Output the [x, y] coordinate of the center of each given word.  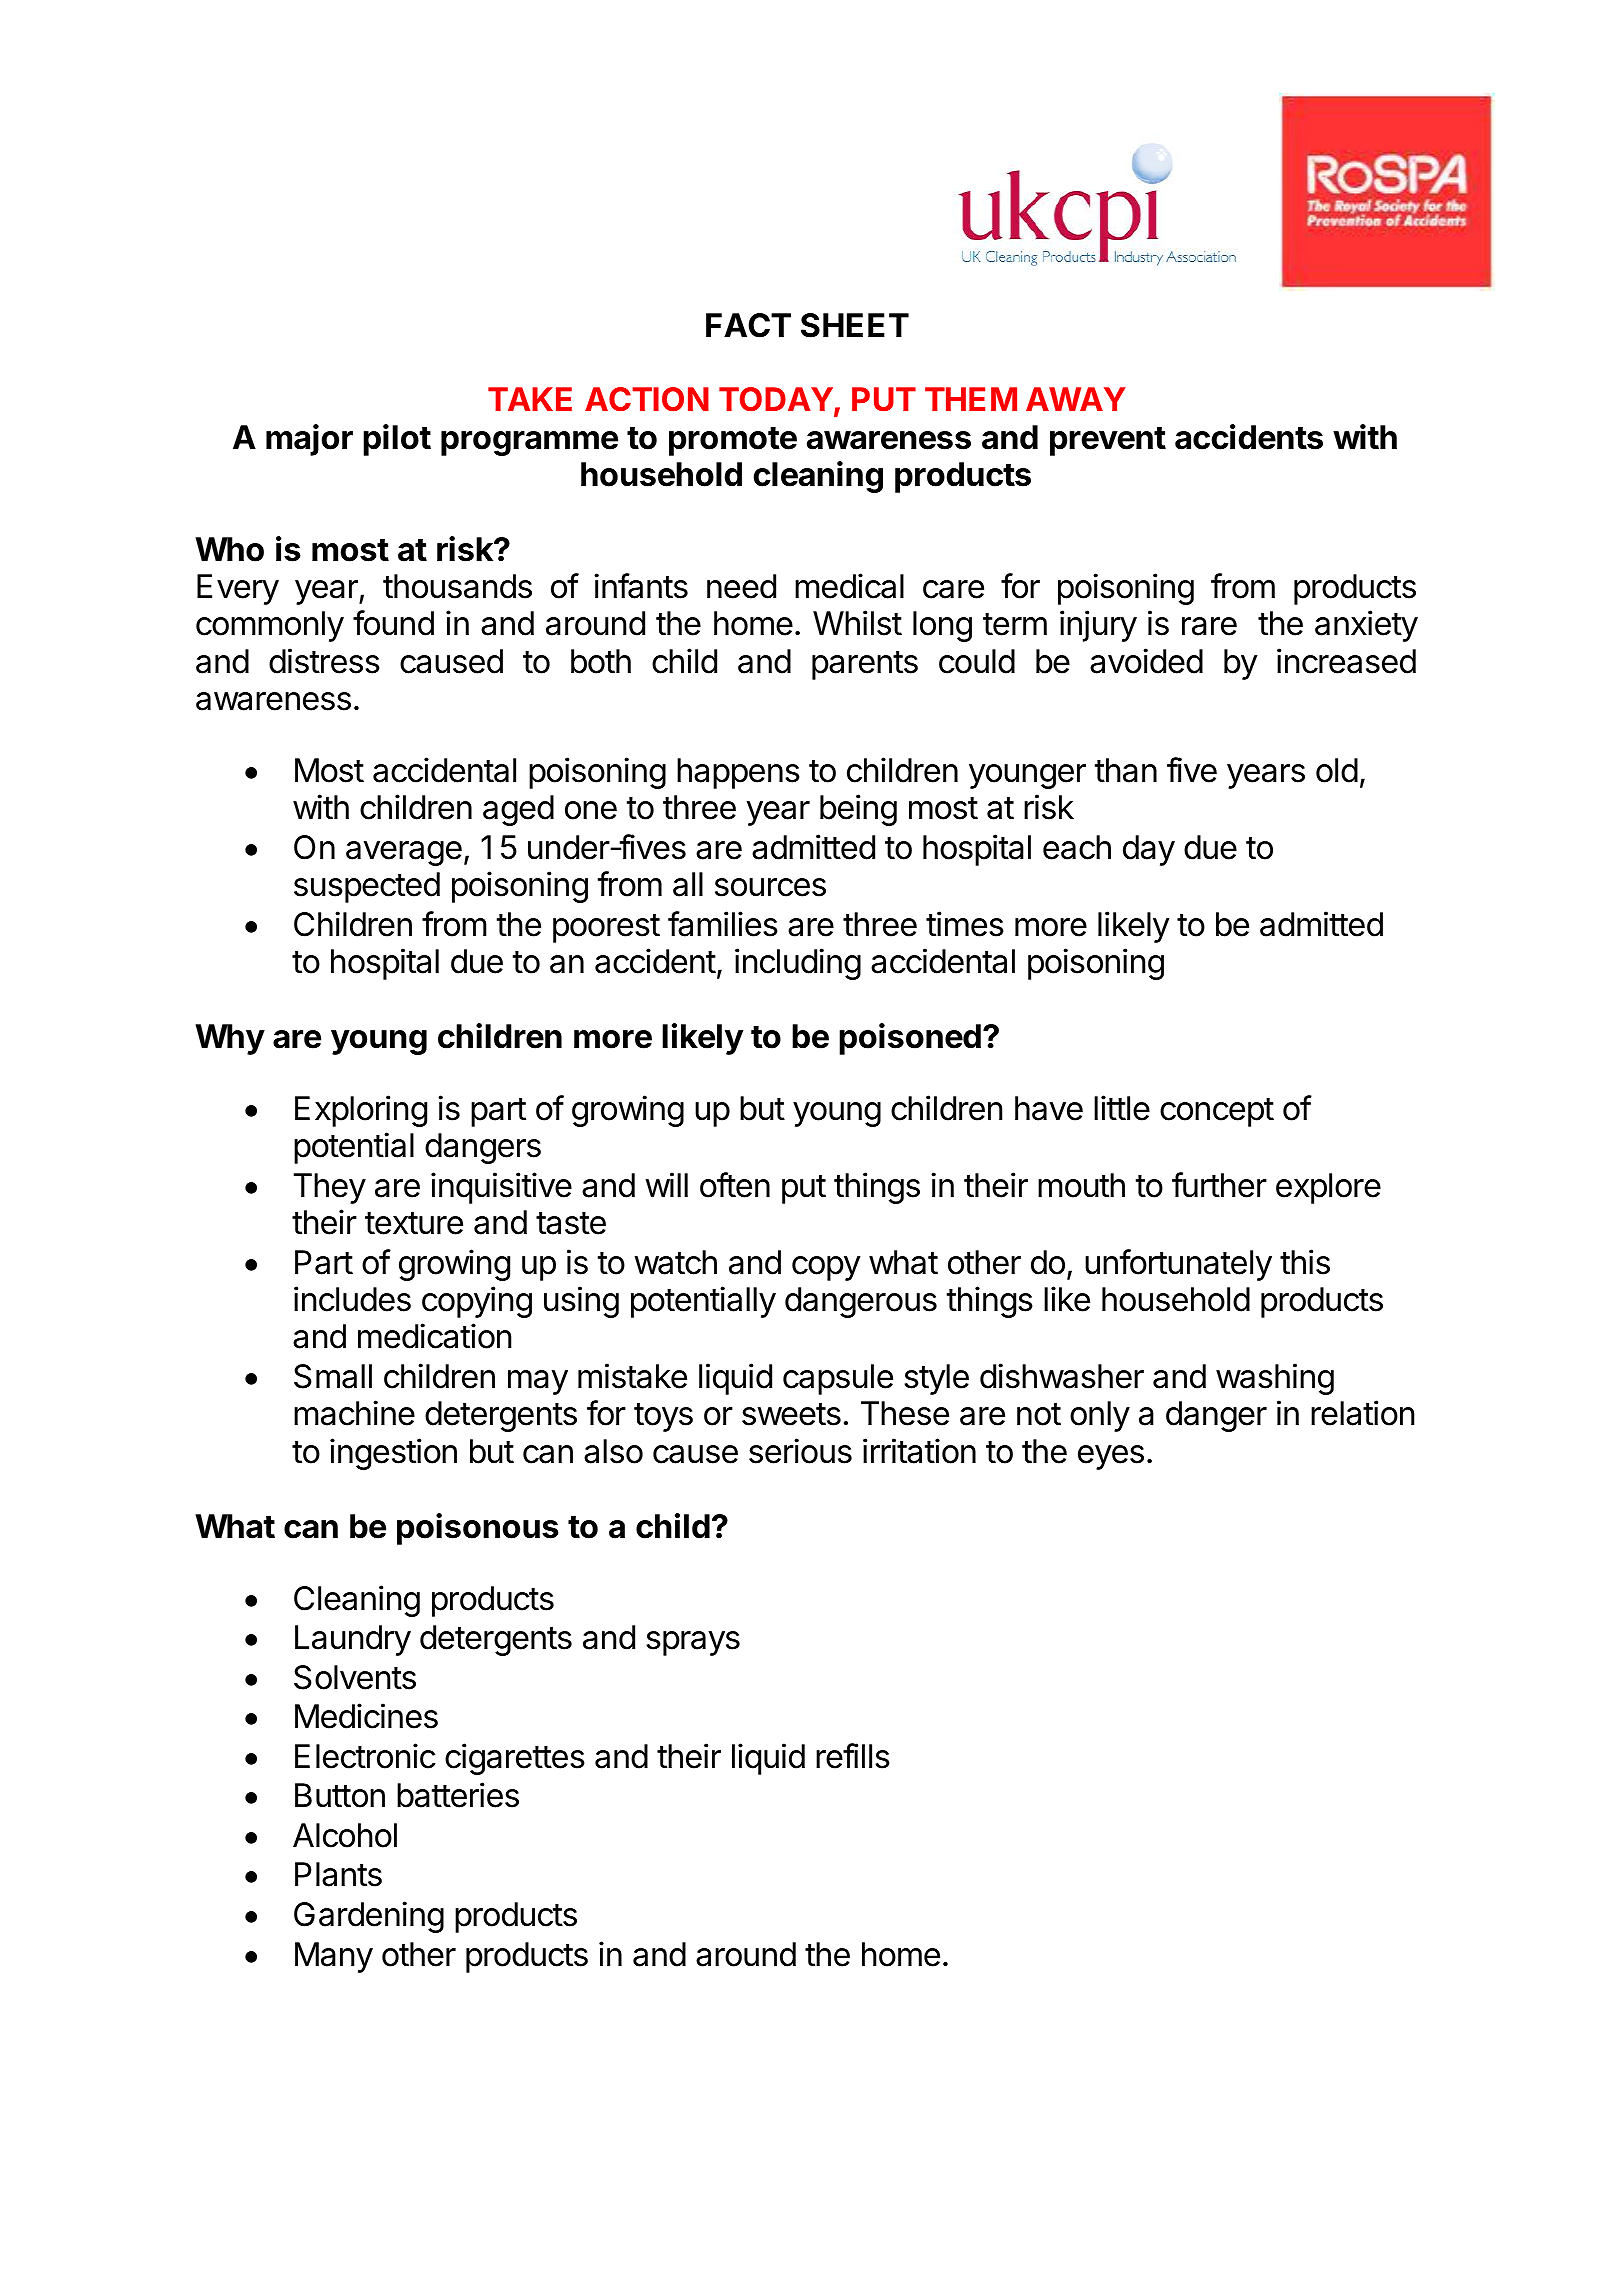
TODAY [776, 399]
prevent [1108, 441]
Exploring [361, 1111]
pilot [397, 440]
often [735, 1185]
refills [853, 1756]
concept [1217, 1112]
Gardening [369, 1917]
